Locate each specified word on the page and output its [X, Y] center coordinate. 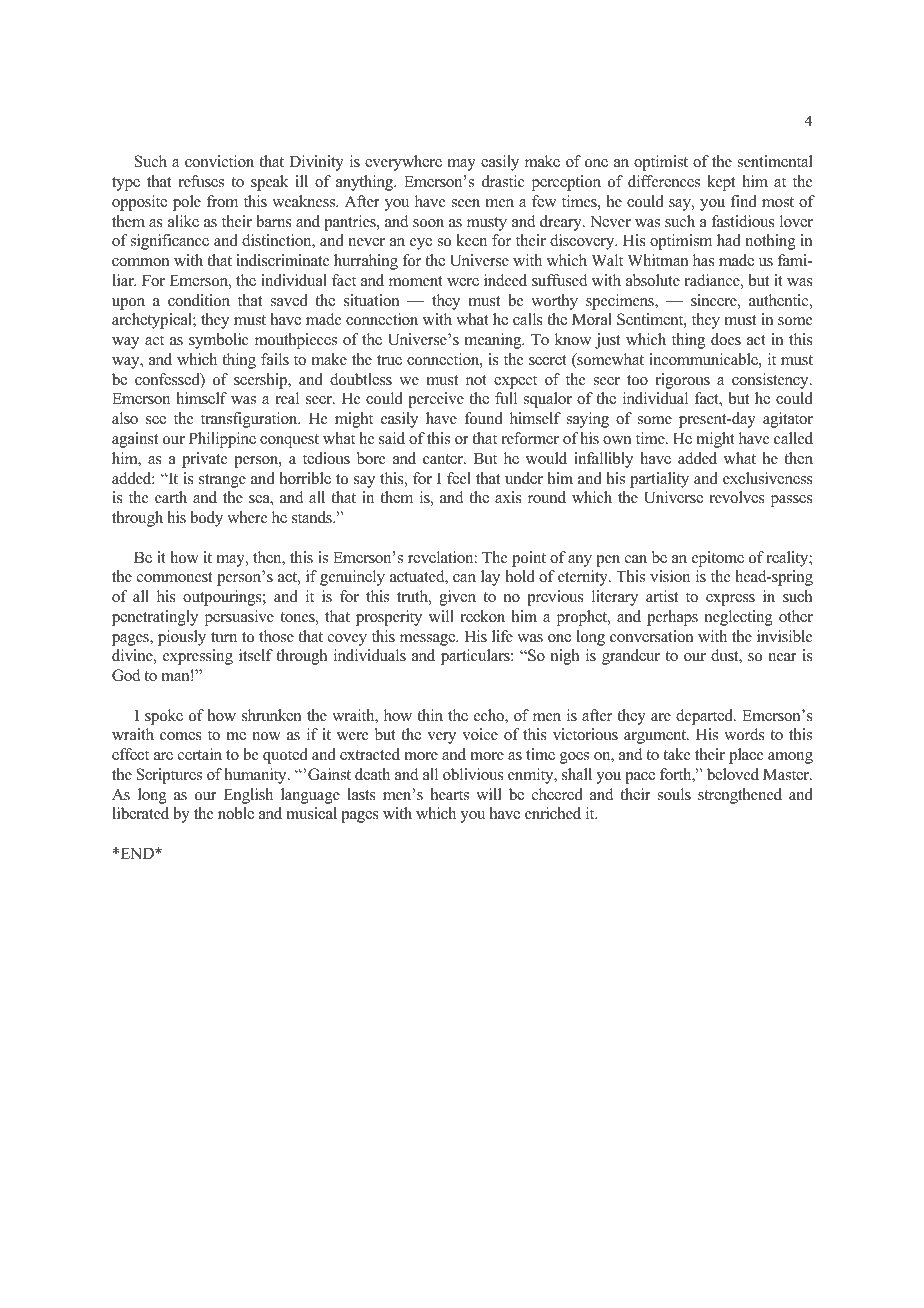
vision [670, 576]
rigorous [682, 381]
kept [721, 183]
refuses [201, 181]
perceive [436, 400]
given [457, 598]
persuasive [239, 618]
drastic [503, 181]
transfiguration [250, 420]
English [248, 796]
